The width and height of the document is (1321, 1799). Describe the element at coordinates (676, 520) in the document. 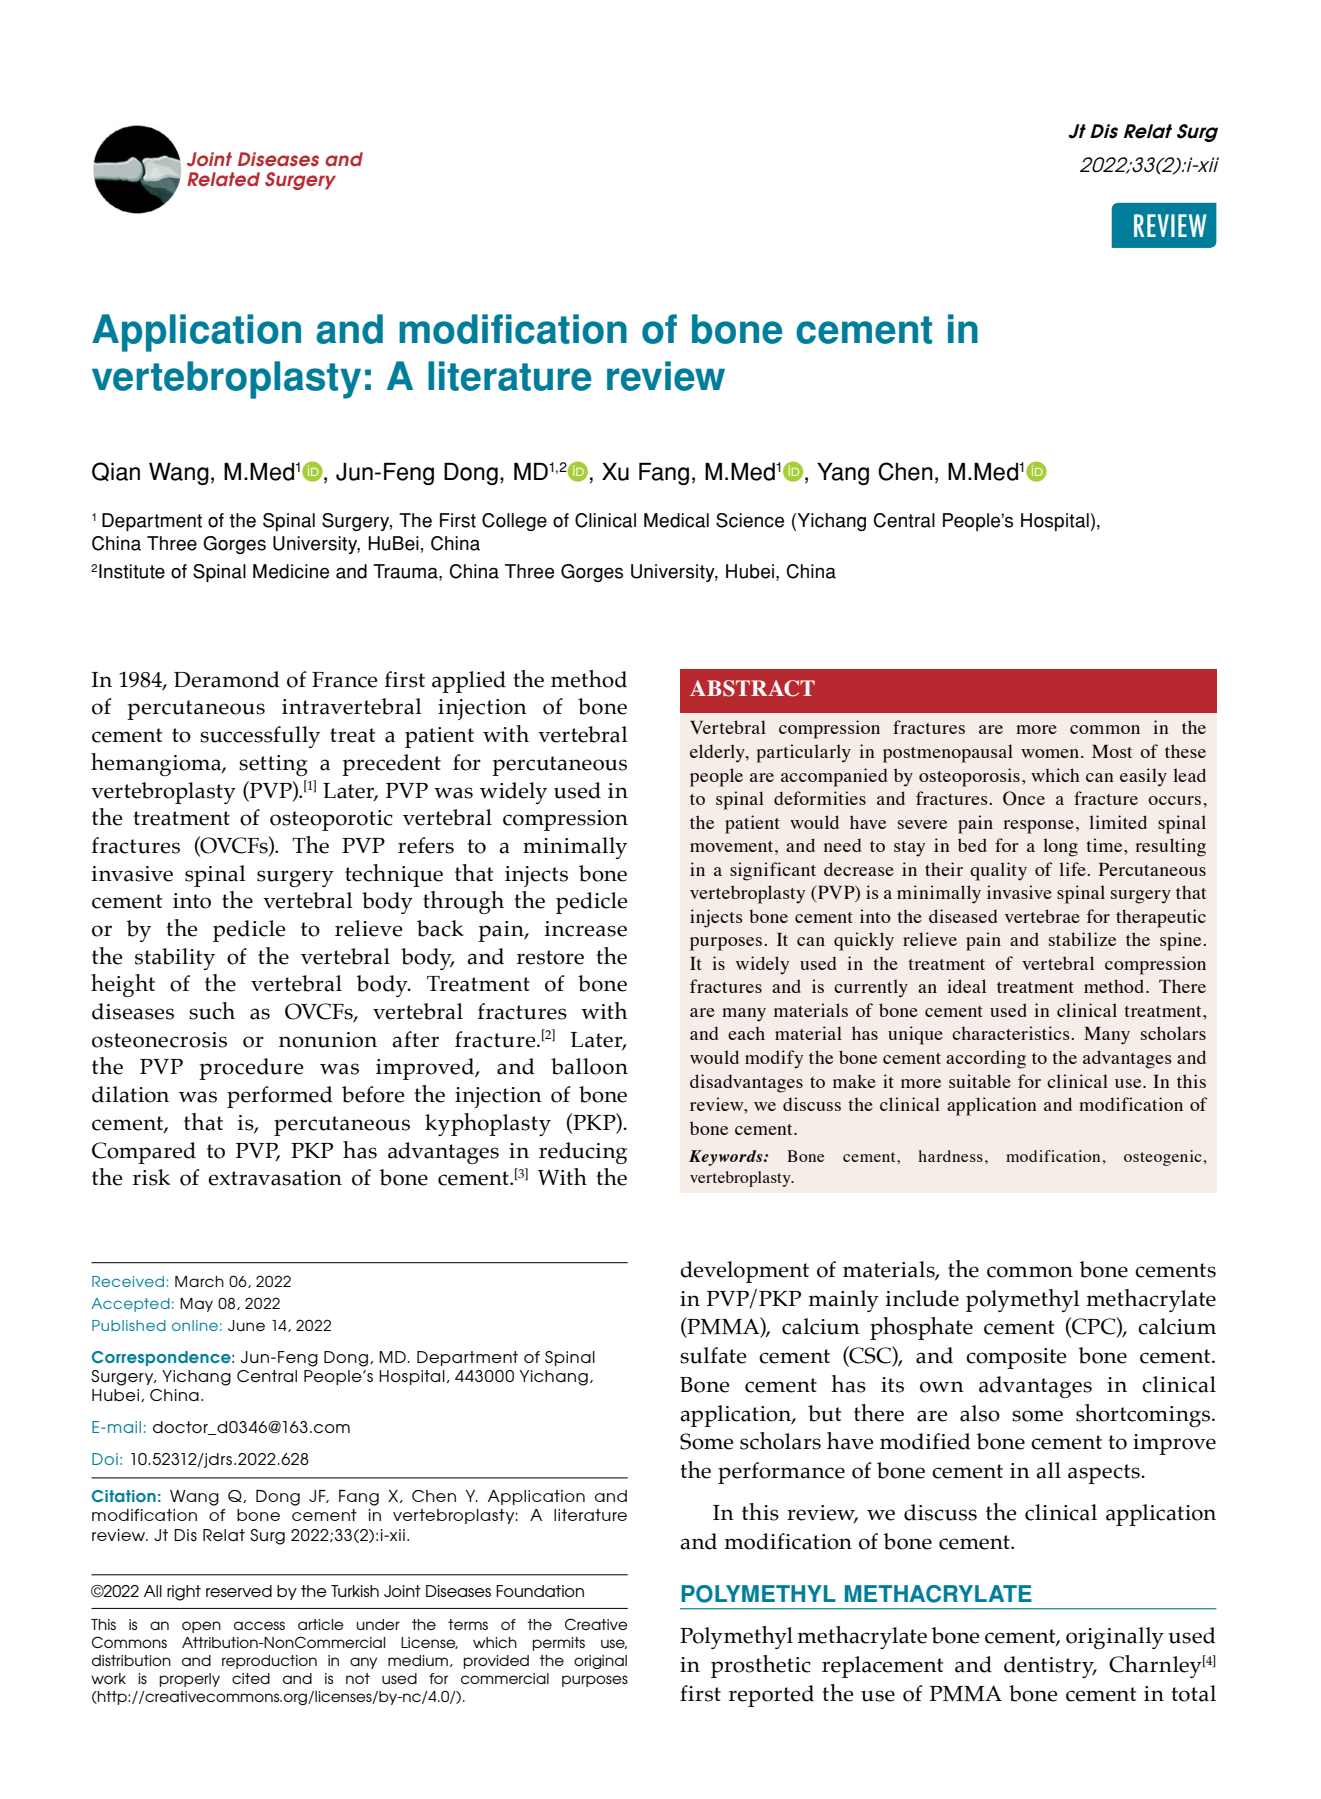

I see `Medical` at that location.
